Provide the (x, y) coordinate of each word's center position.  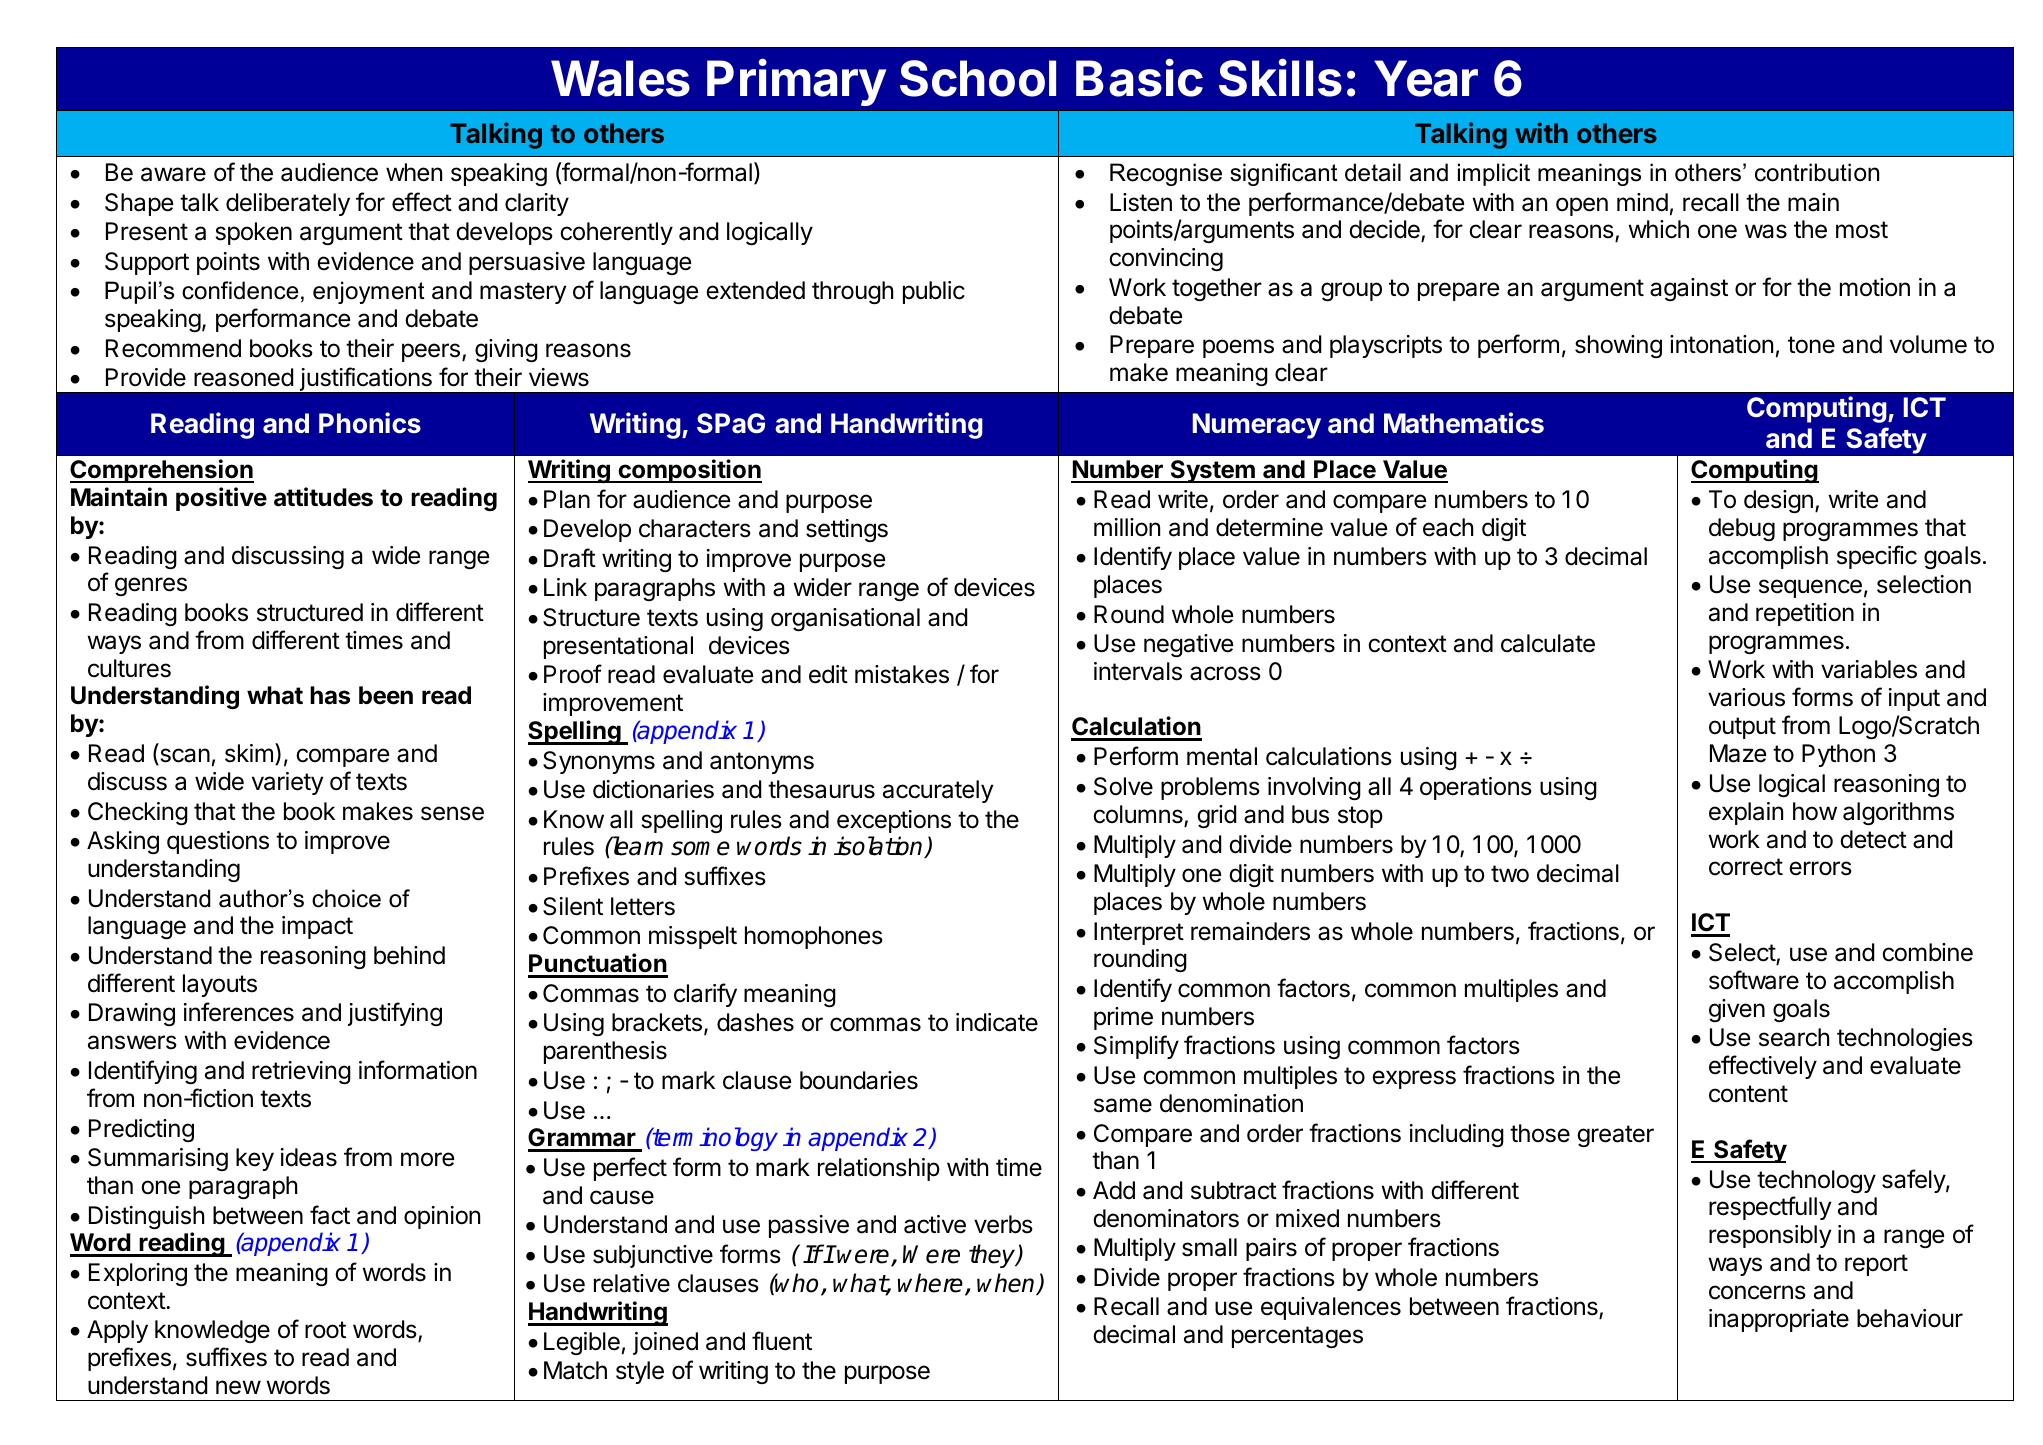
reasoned (243, 377)
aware (173, 174)
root (325, 1330)
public (934, 292)
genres (151, 586)
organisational (845, 619)
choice (346, 898)
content (1748, 1094)
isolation (879, 847)
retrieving (301, 1072)
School (978, 78)
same (1123, 1105)
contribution (1817, 172)
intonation (1721, 344)
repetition (1805, 614)
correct (1746, 867)
